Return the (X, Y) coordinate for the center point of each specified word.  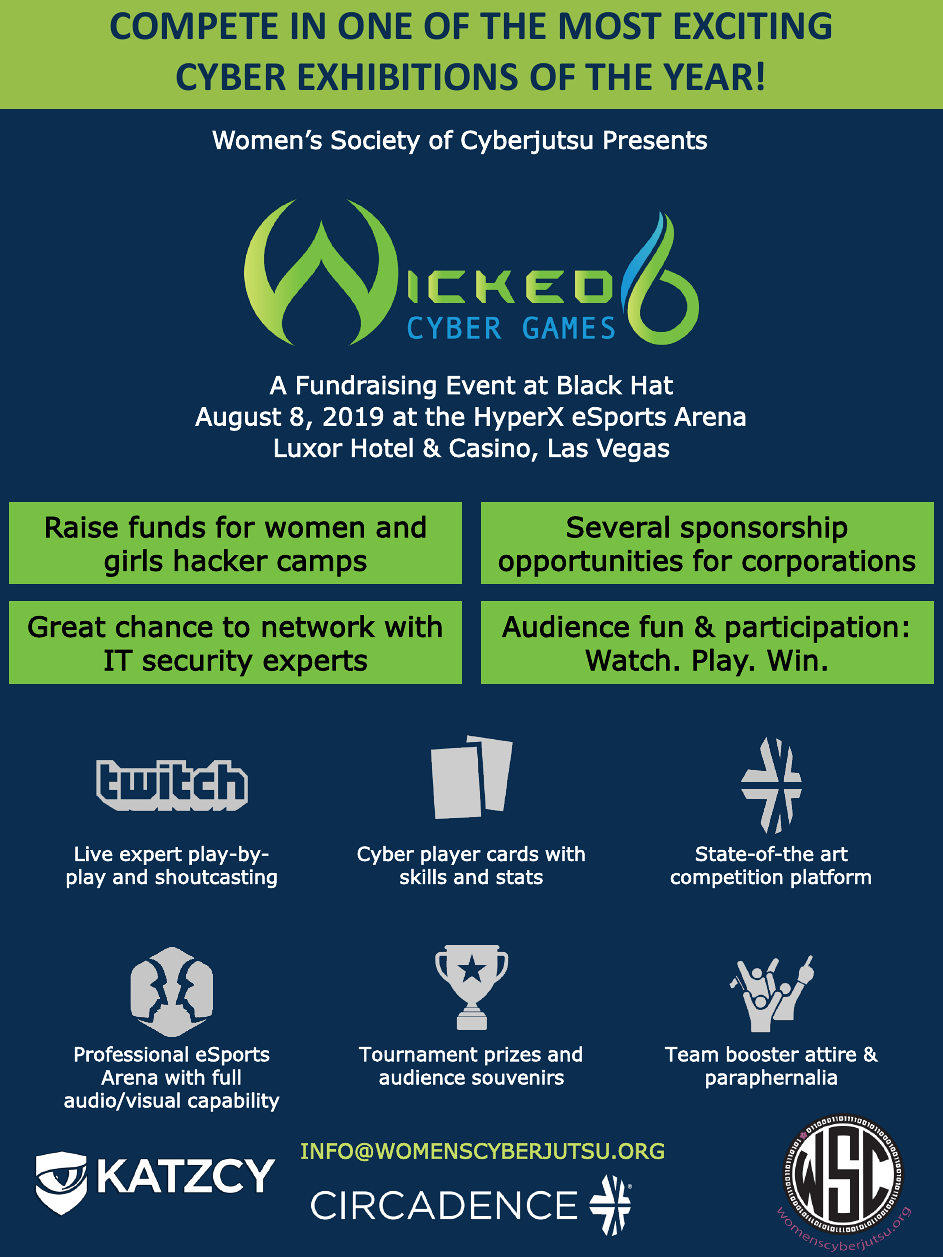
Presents (655, 140)
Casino (489, 448)
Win (792, 660)
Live (94, 854)
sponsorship (764, 529)
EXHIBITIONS (408, 76)
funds (167, 526)
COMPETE (194, 25)
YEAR (708, 76)
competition (727, 878)
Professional (131, 1054)
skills (423, 877)
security (198, 662)
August (238, 419)
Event (481, 385)
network (319, 626)
